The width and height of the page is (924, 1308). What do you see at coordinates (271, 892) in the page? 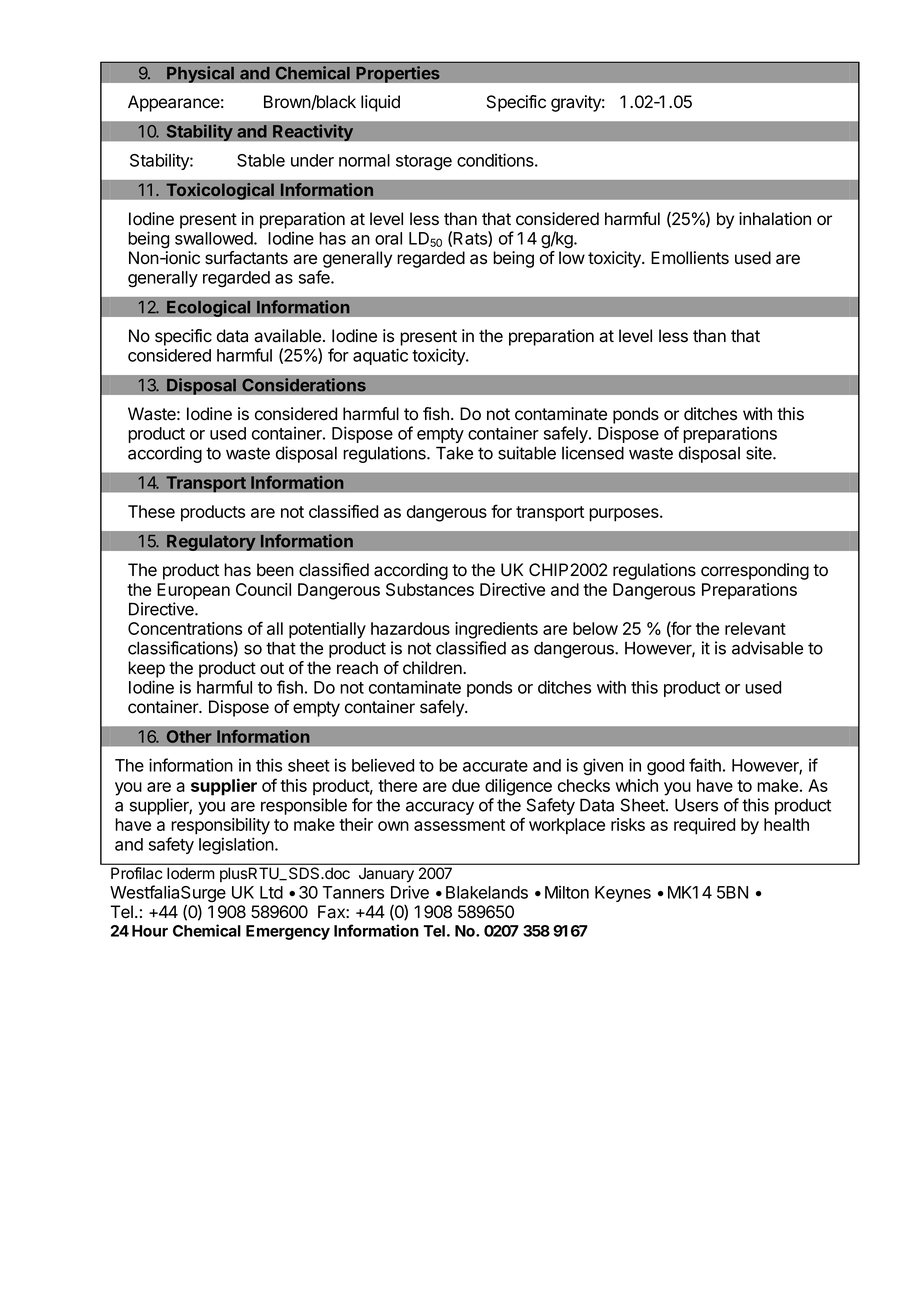
I see `Ltd` at bounding box center [271, 892].
